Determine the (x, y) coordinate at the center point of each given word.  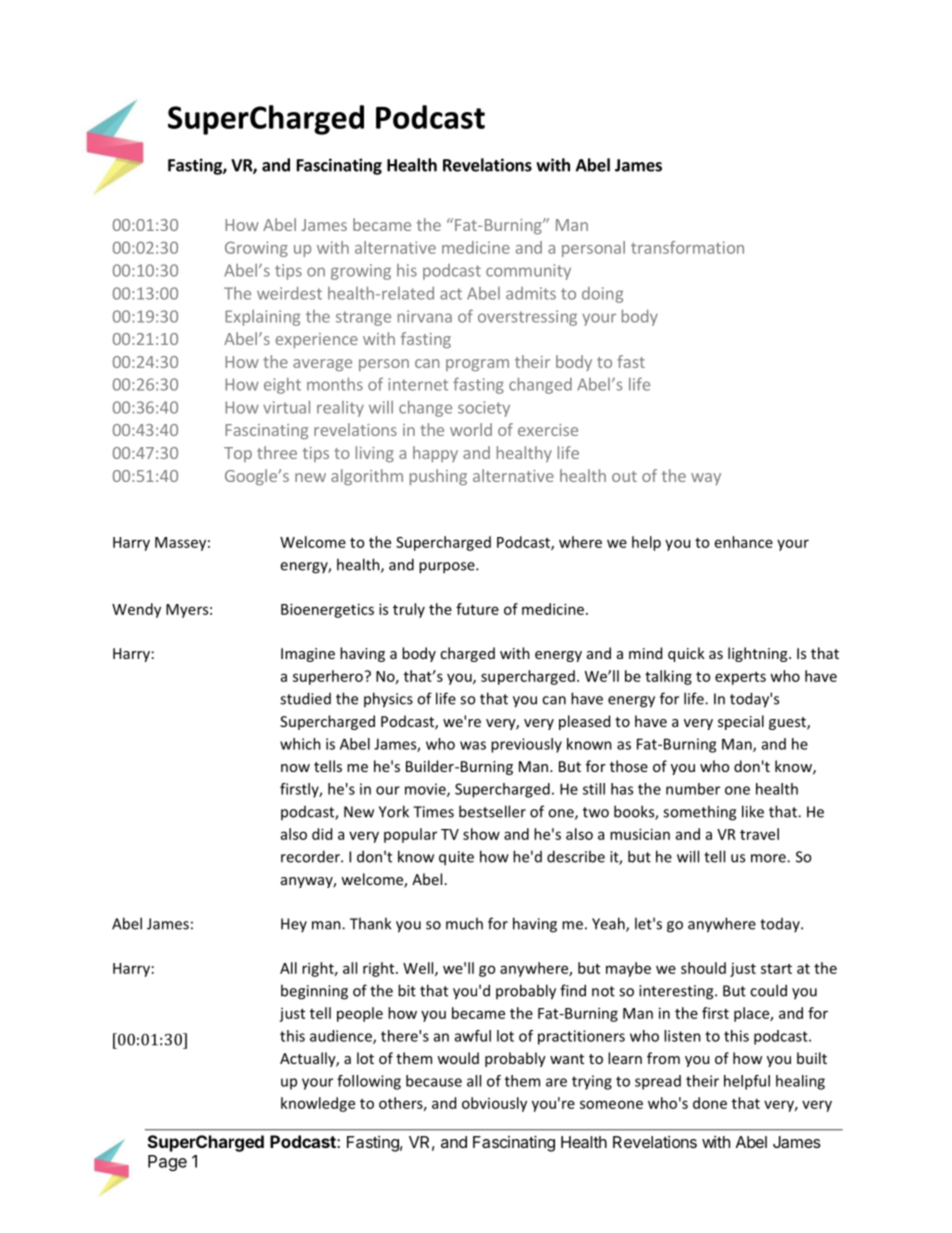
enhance (744, 542)
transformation (687, 247)
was (473, 745)
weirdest (289, 293)
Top (238, 454)
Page (167, 1163)
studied (305, 698)
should (703, 968)
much (464, 923)
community (528, 272)
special (741, 722)
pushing (438, 477)
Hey (294, 925)
